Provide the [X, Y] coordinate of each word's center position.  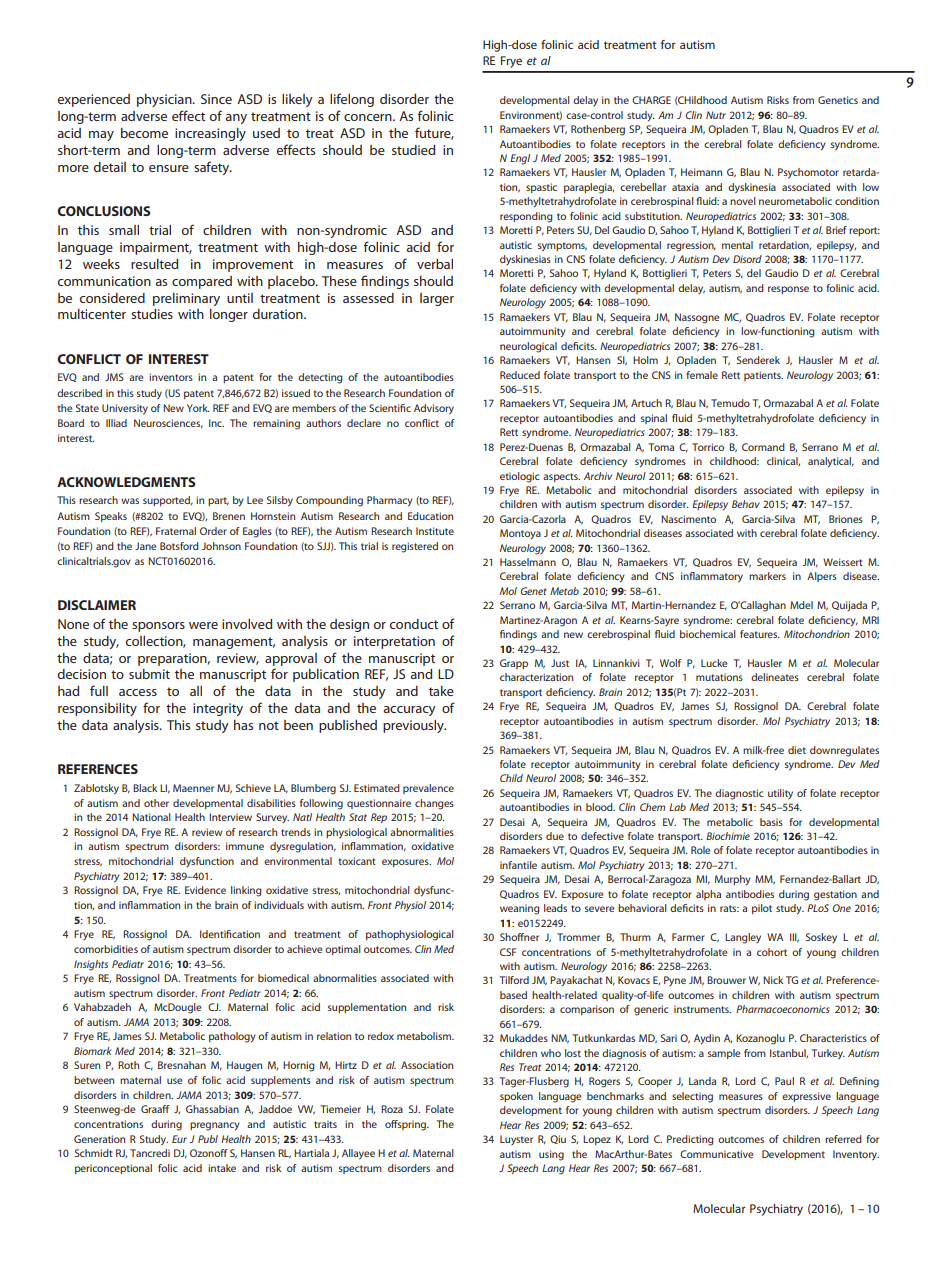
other [156, 803]
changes [434, 804]
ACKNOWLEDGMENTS [126, 482]
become [144, 133]
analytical [831, 462]
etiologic [520, 477]
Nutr [716, 115]
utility [780, 794]
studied [413, 150]
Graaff [155, 1109]
